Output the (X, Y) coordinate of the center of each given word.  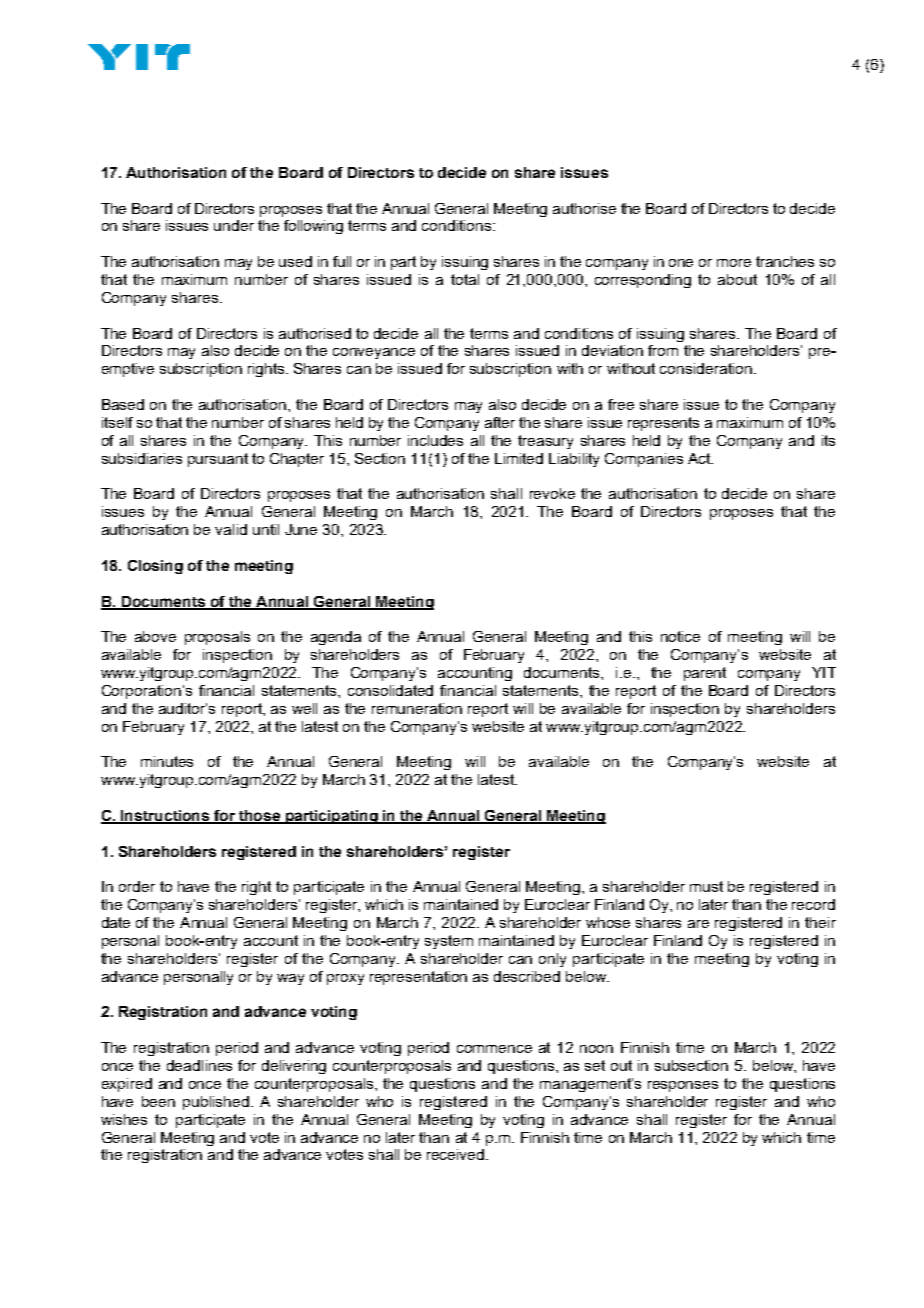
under (234, 225)
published (216, 1103)
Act (700, 458)
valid (231, 529)
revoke (552, 493)
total (465, 279)
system (449, 942)
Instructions (166, 817)
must (706, 886)
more (734, 263)
